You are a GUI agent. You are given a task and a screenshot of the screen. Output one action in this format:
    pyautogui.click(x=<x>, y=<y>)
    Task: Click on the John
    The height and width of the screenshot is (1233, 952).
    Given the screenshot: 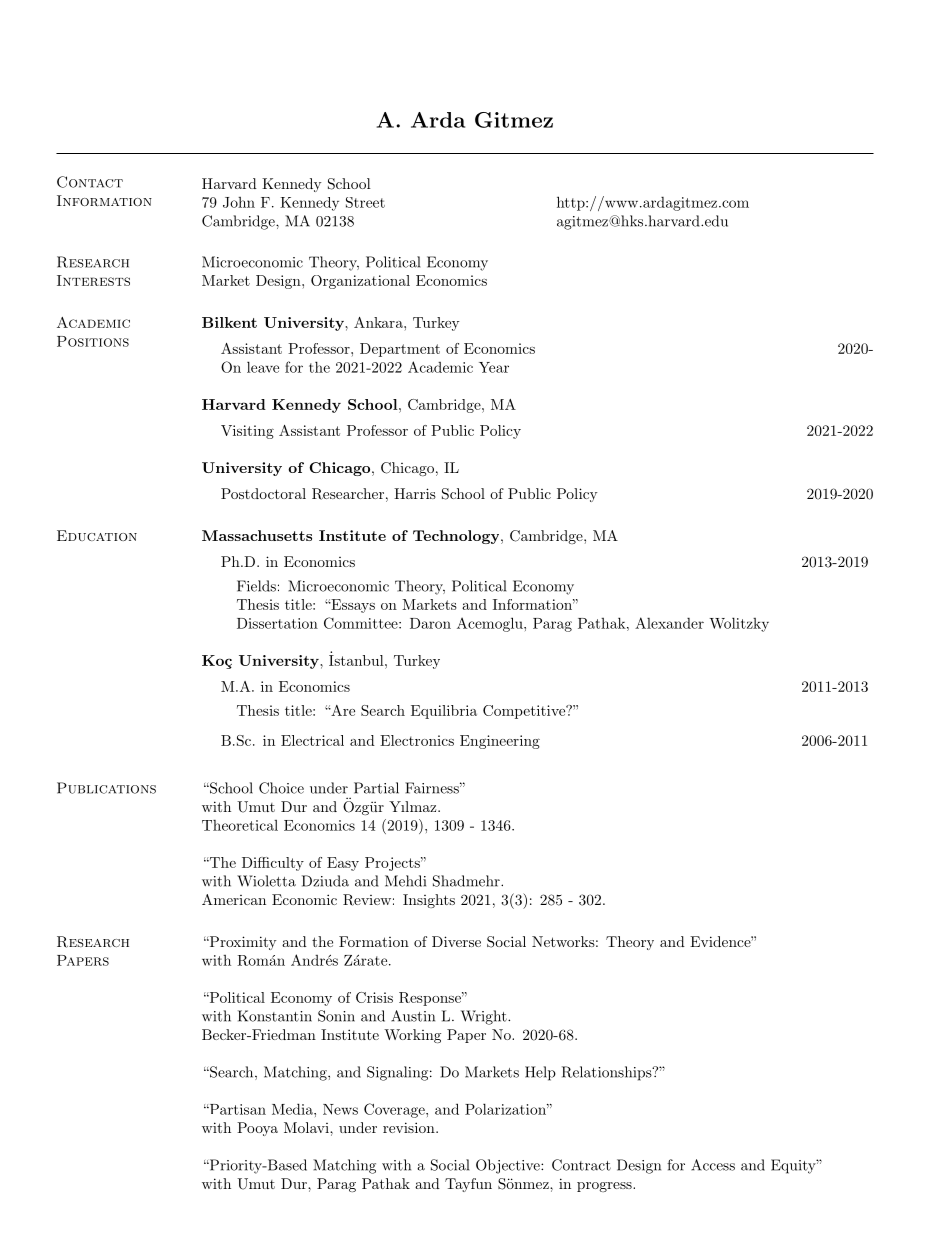 What is the action you would take?
    pyautogui.click(x=239, y=202)
